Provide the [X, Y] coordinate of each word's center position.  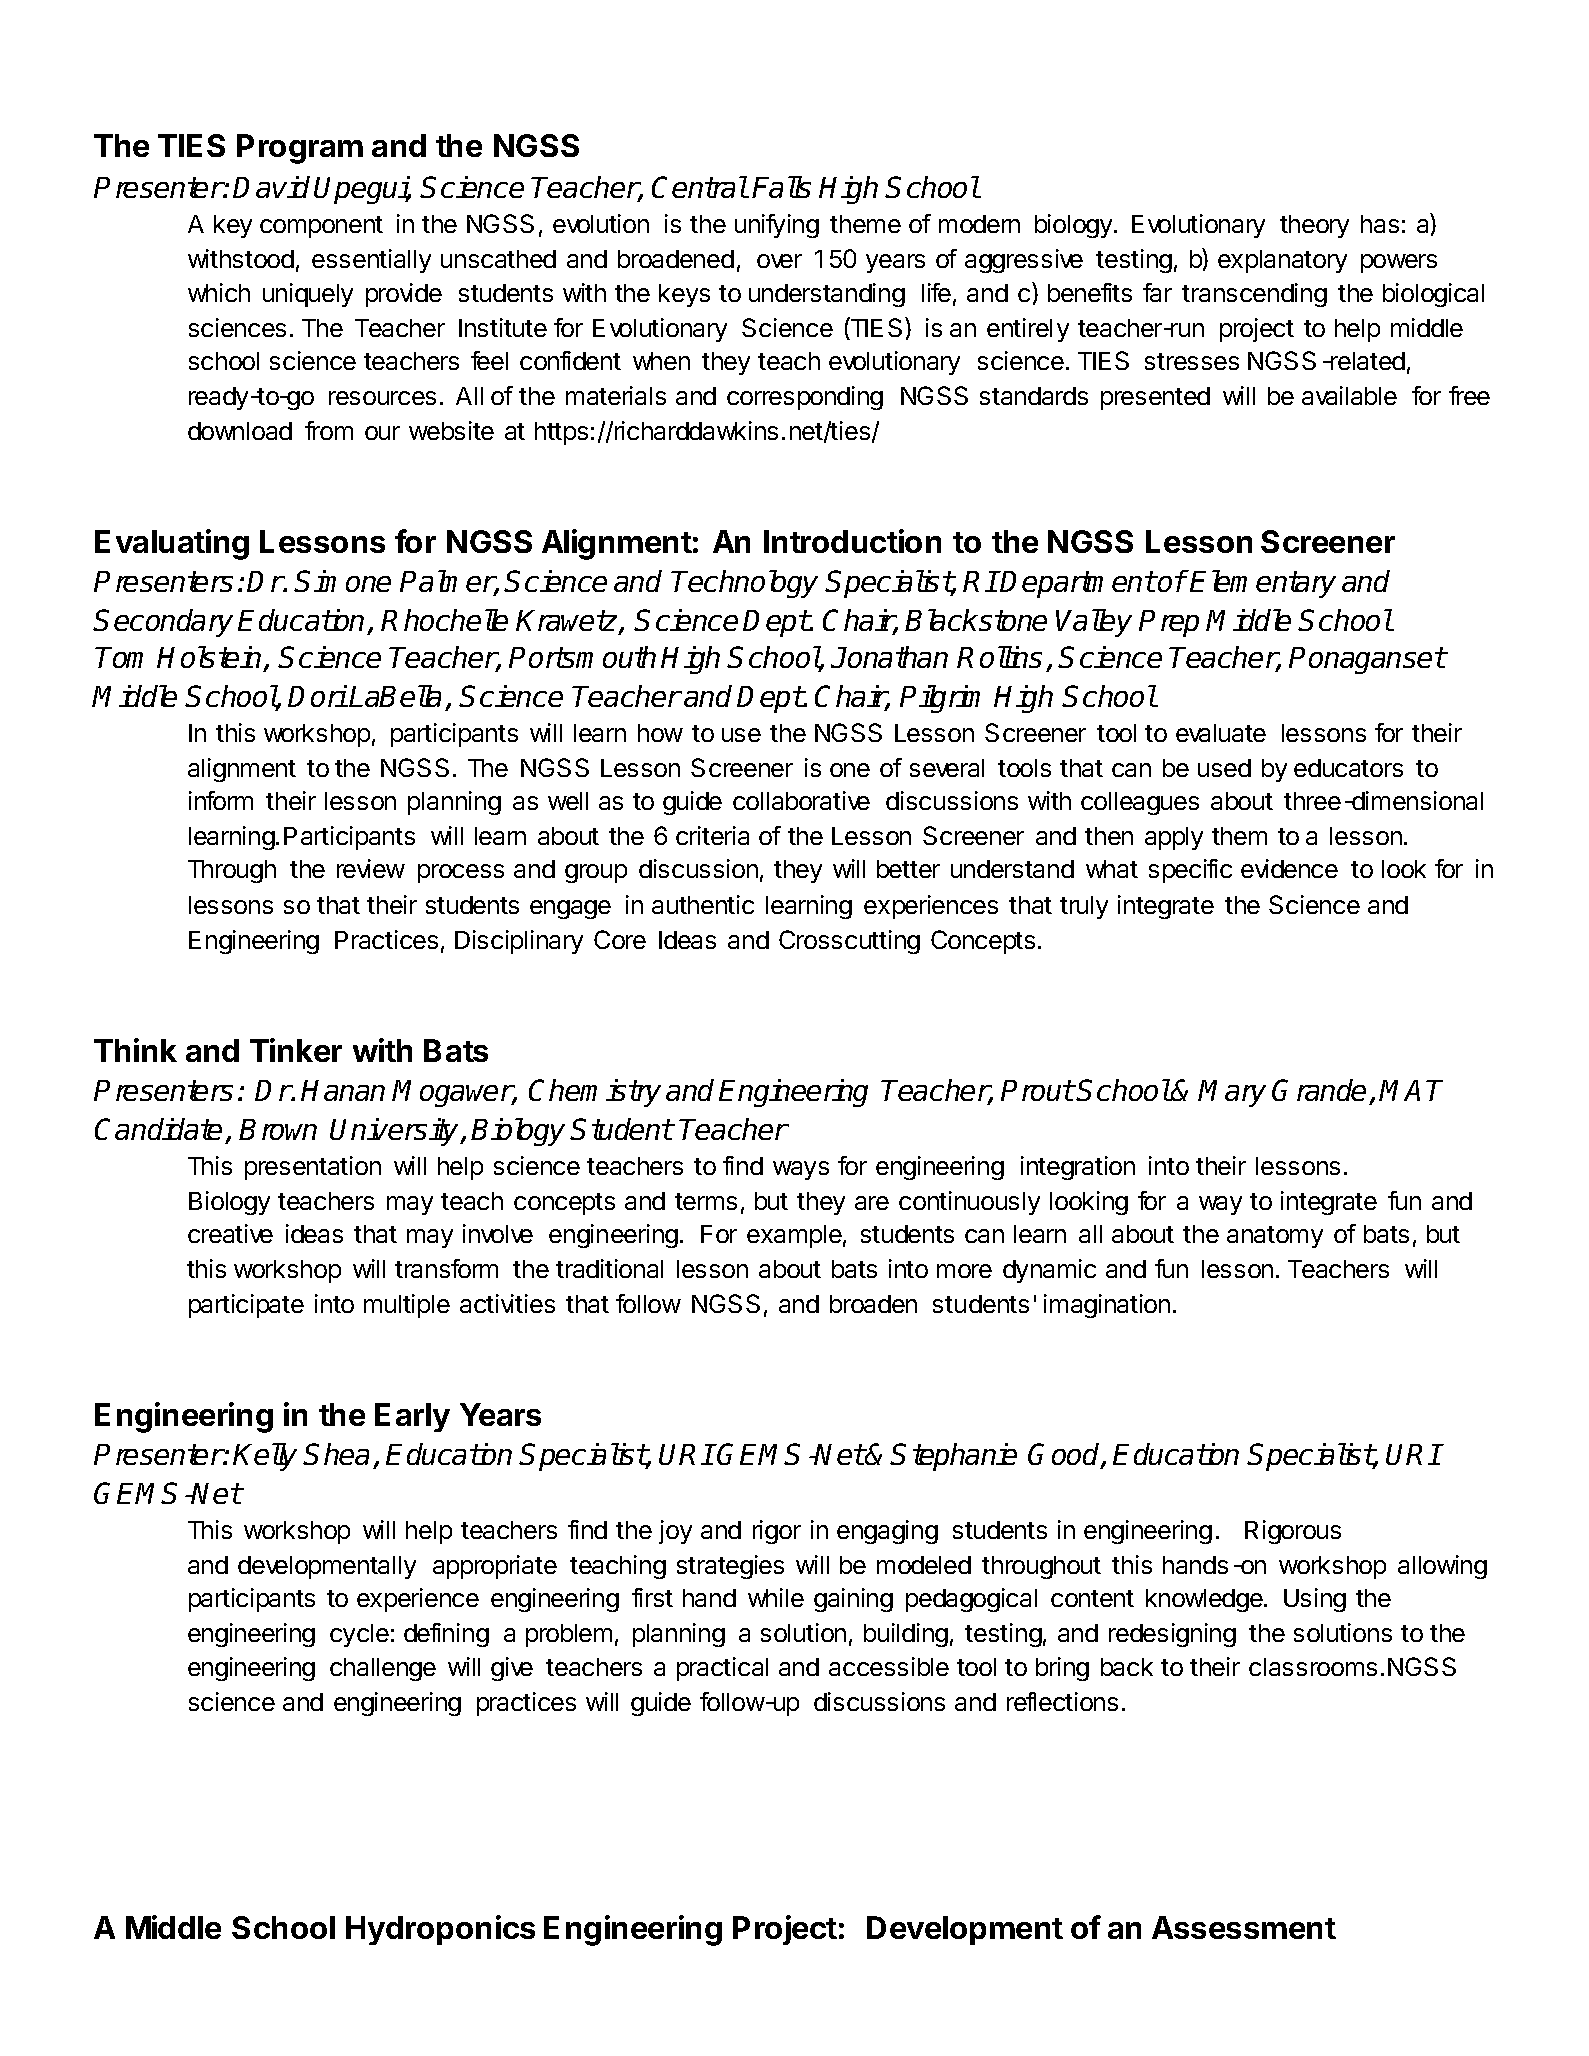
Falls [781, 187]
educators [1348, 768]
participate [246, 1306]
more [964, 1271]
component [321, 227]
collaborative [801, 800]
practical [722, 1669]
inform [221, 800]
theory [1314, 226]
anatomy [1275, 1237]
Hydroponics [440, 1930]
